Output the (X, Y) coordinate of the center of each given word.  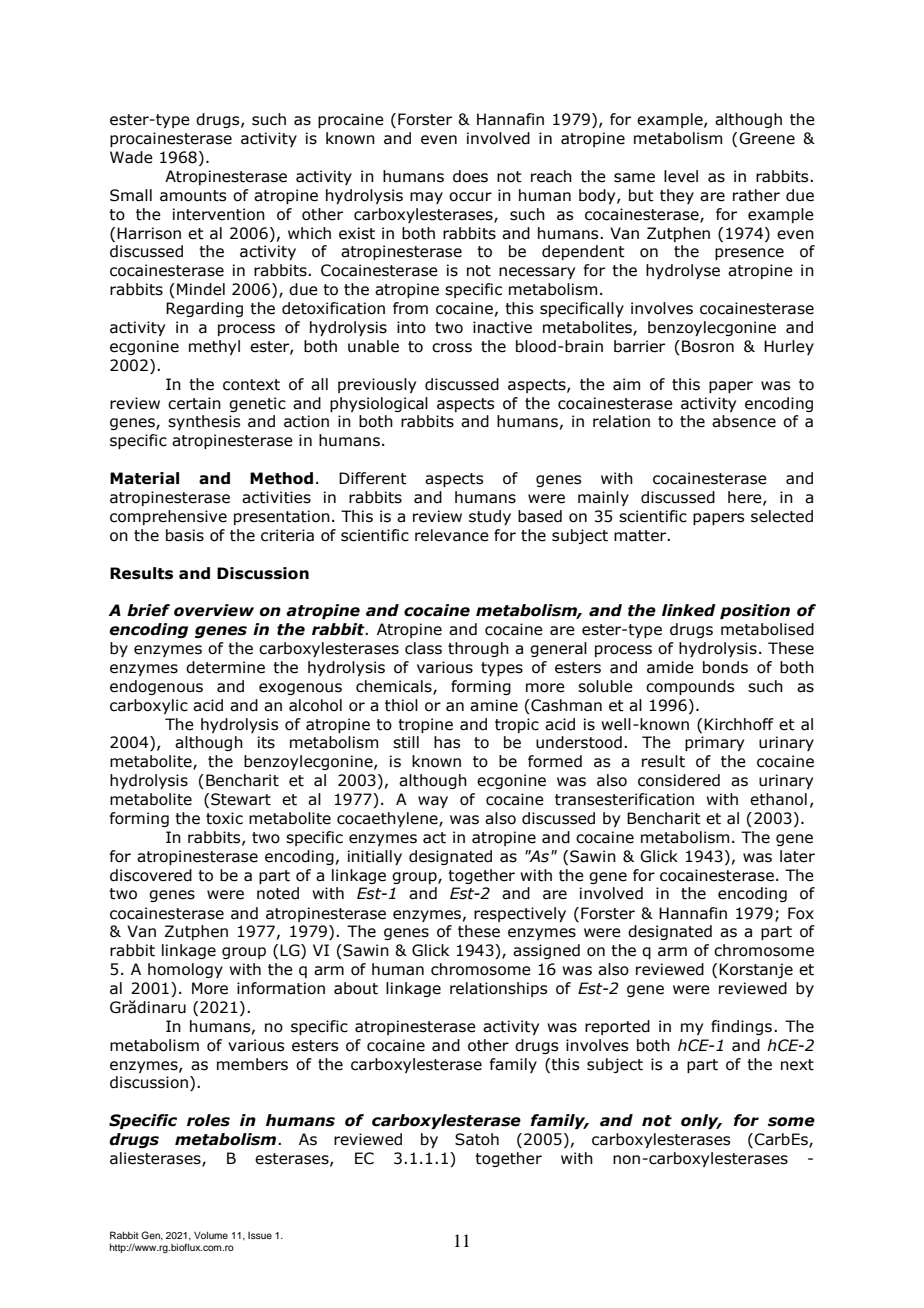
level (681, 176)
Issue (260, 1235)
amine (494, 705)
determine (225, 667)
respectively (520, 914)
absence (744, 421)
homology (185, 970)
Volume (211, 1235)
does (470, 176)
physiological (379, 404)
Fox (801, 913)
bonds (725, 667)
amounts (193, 196)
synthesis (204, 422)
